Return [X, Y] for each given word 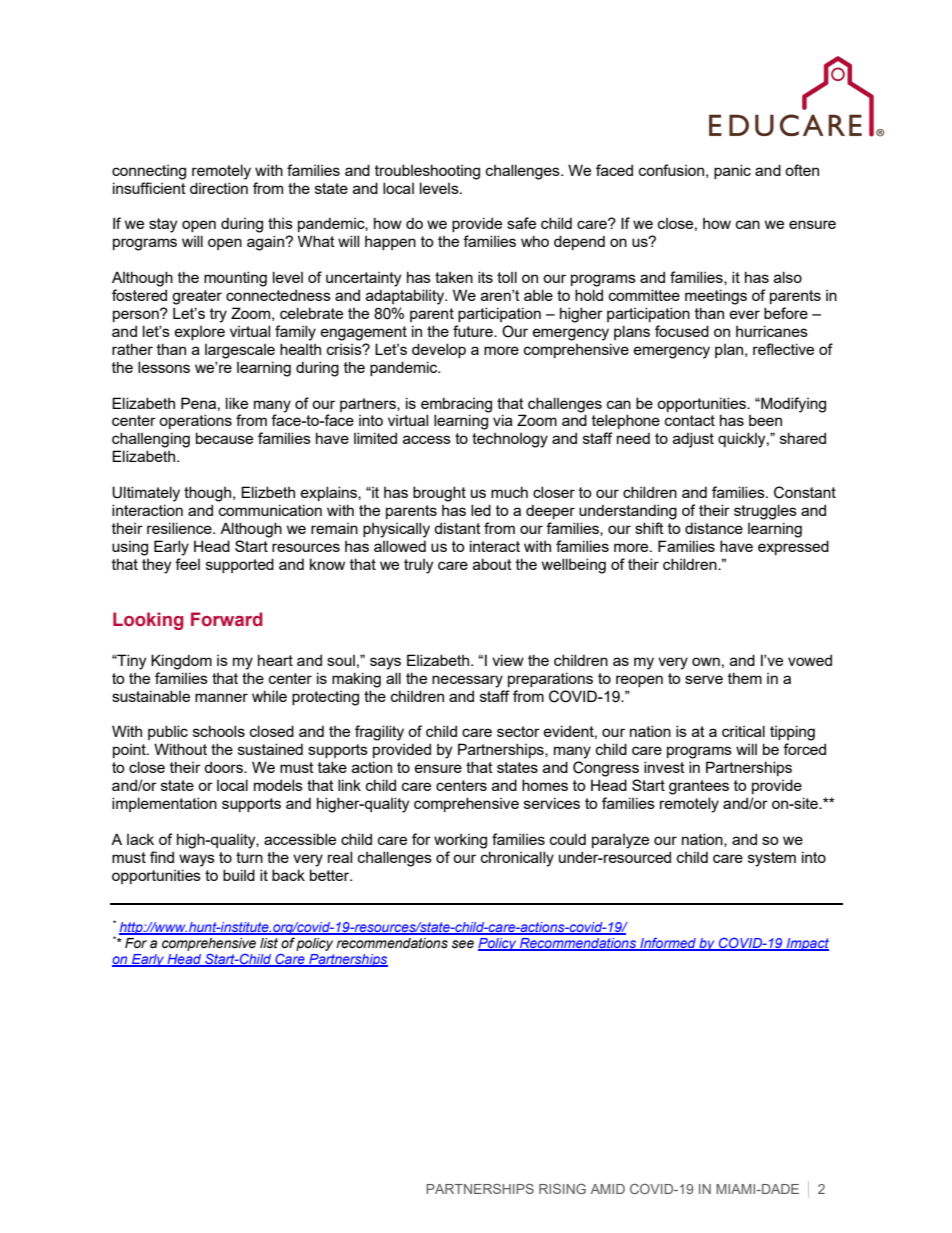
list [269, 943]
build [239, 875]
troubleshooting [427, 172]
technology [510, 440]
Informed [668, 944]
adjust [693, 440]
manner [221, 697]
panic [732, 171]
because [224, 438]
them [745, 678]
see [463, 944]
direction [219, 188]
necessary [467, 681]
